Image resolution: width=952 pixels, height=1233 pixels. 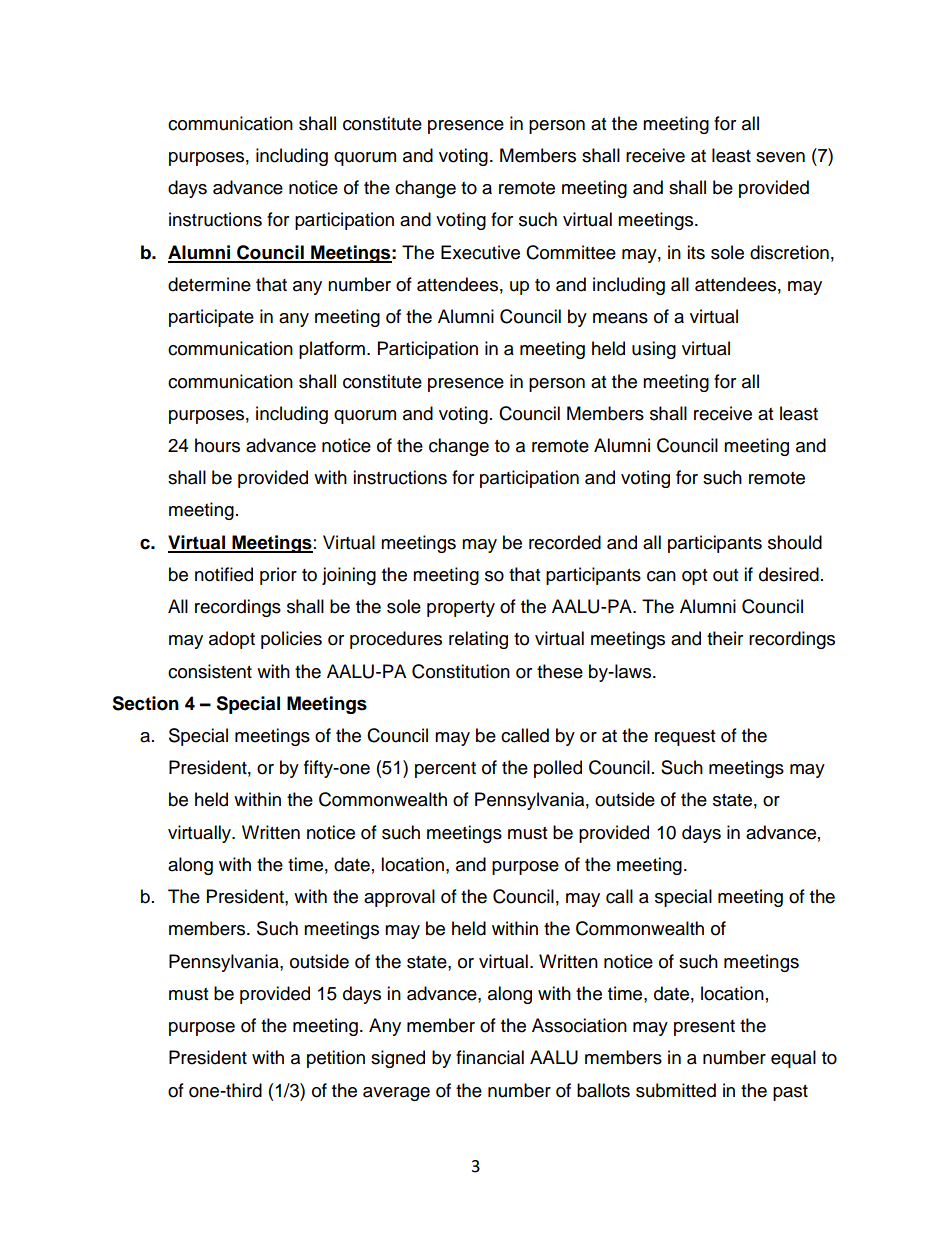 What do you see at coordinates (445, 770) in the screenshot?
I see `percent` at bounding box center [445, 770].
